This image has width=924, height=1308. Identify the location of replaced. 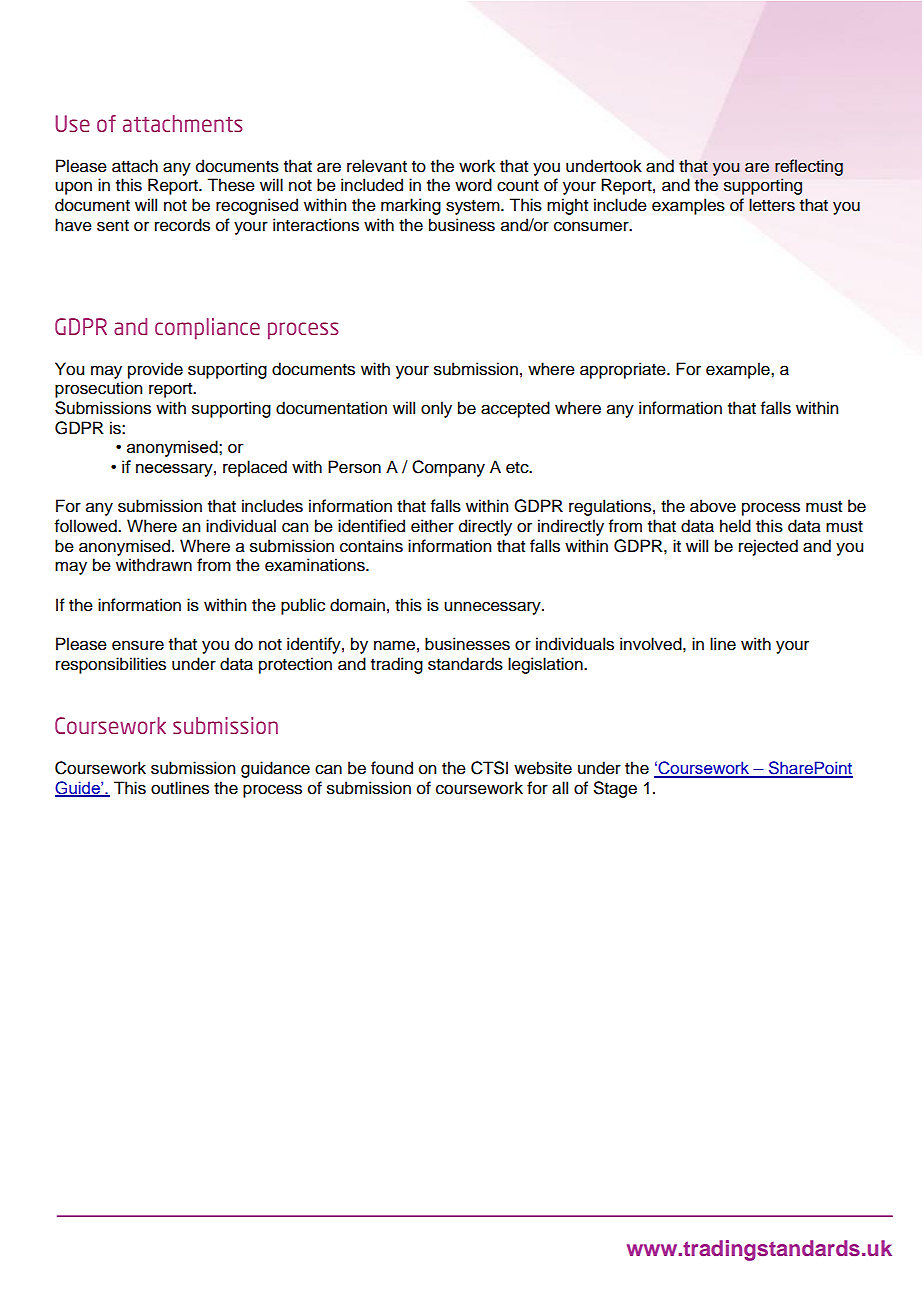
(255, 468).
